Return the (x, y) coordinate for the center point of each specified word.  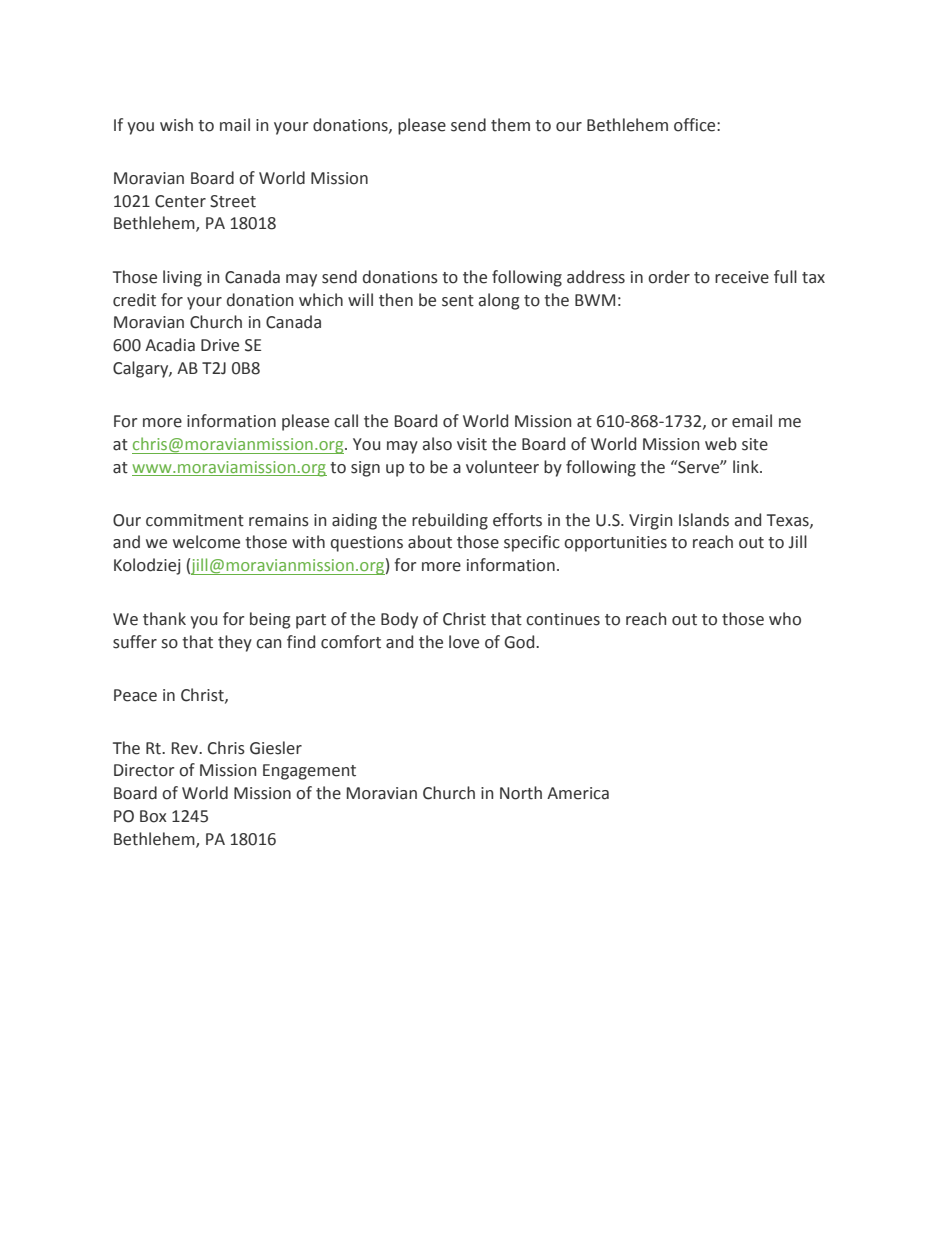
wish (176, 125)
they (235, 643)
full (785, 277)
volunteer (502, 467)
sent (458, 301)
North (521, 793)
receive (742, 277)
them (510, 125)
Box (153, 816)
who (785, 619)
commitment (195, 520)
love (464, 642)
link (747, 466)
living (182, 278)
